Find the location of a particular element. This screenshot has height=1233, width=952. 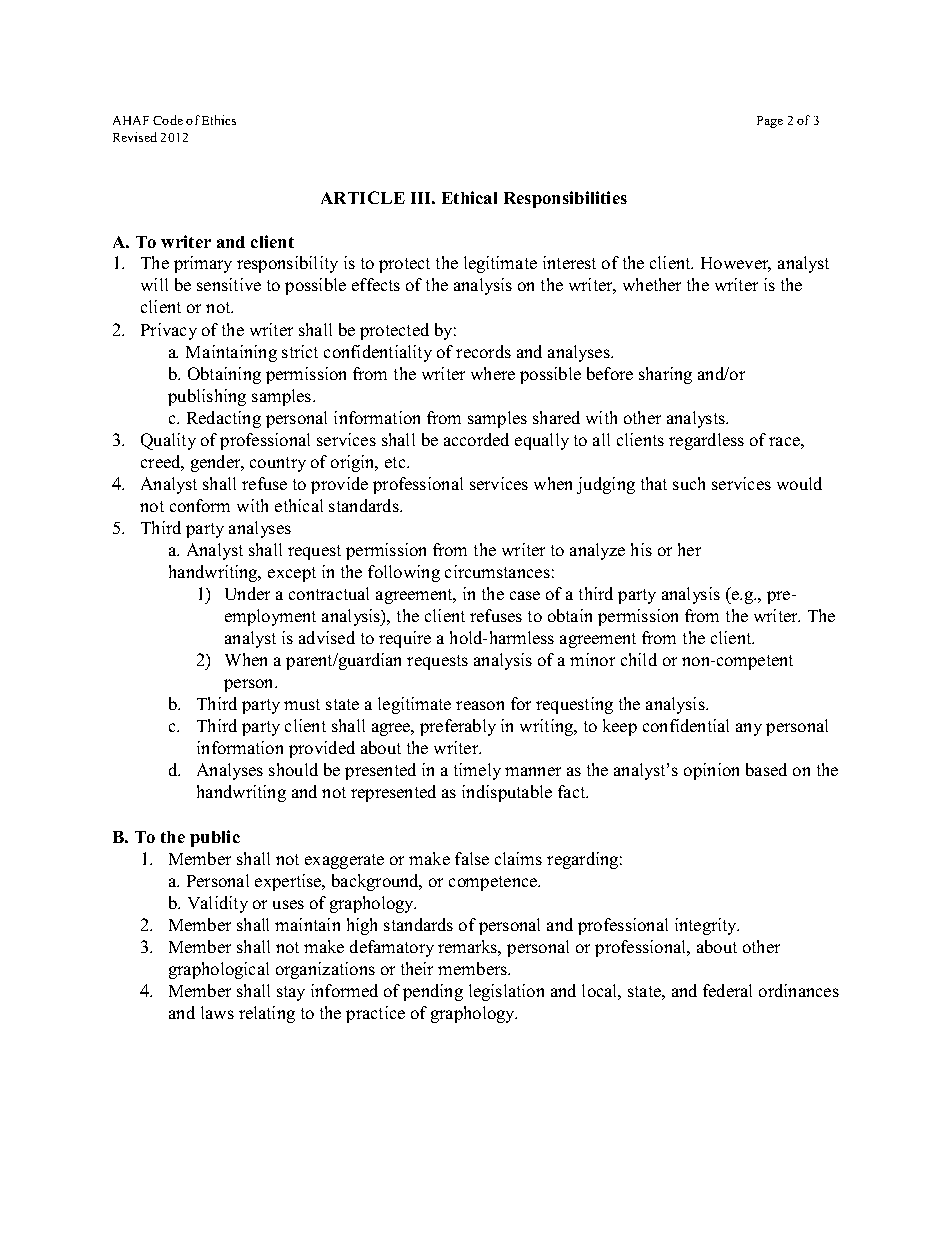

must is located at coordinates (302, 704).
